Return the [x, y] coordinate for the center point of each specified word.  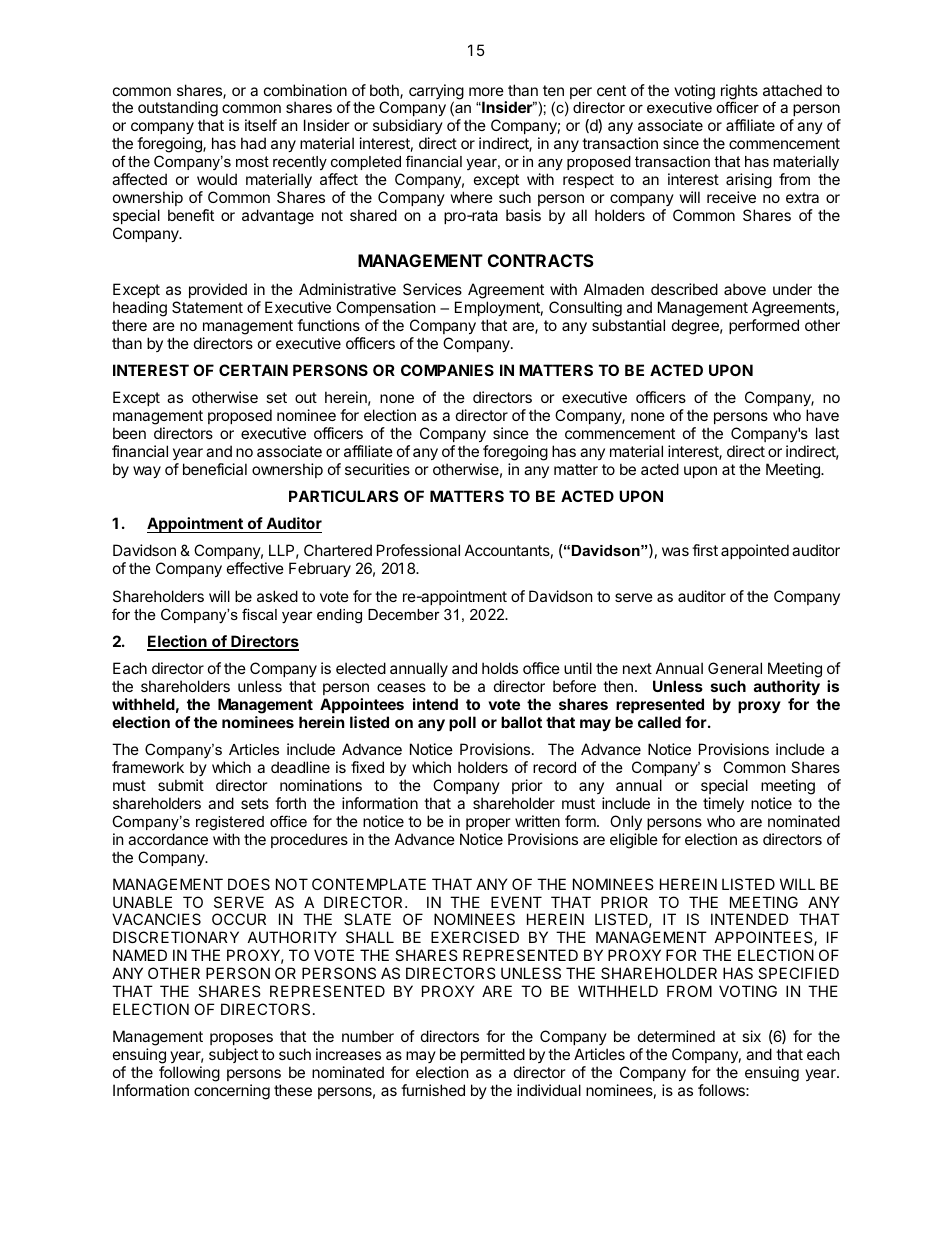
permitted [493, 1055]
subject [233, 1055]
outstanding [178, 110]
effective [255, 568]
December [404, 614]
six [751, 1036]
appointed [755, 551]
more [486, 91]
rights [739, 93]
